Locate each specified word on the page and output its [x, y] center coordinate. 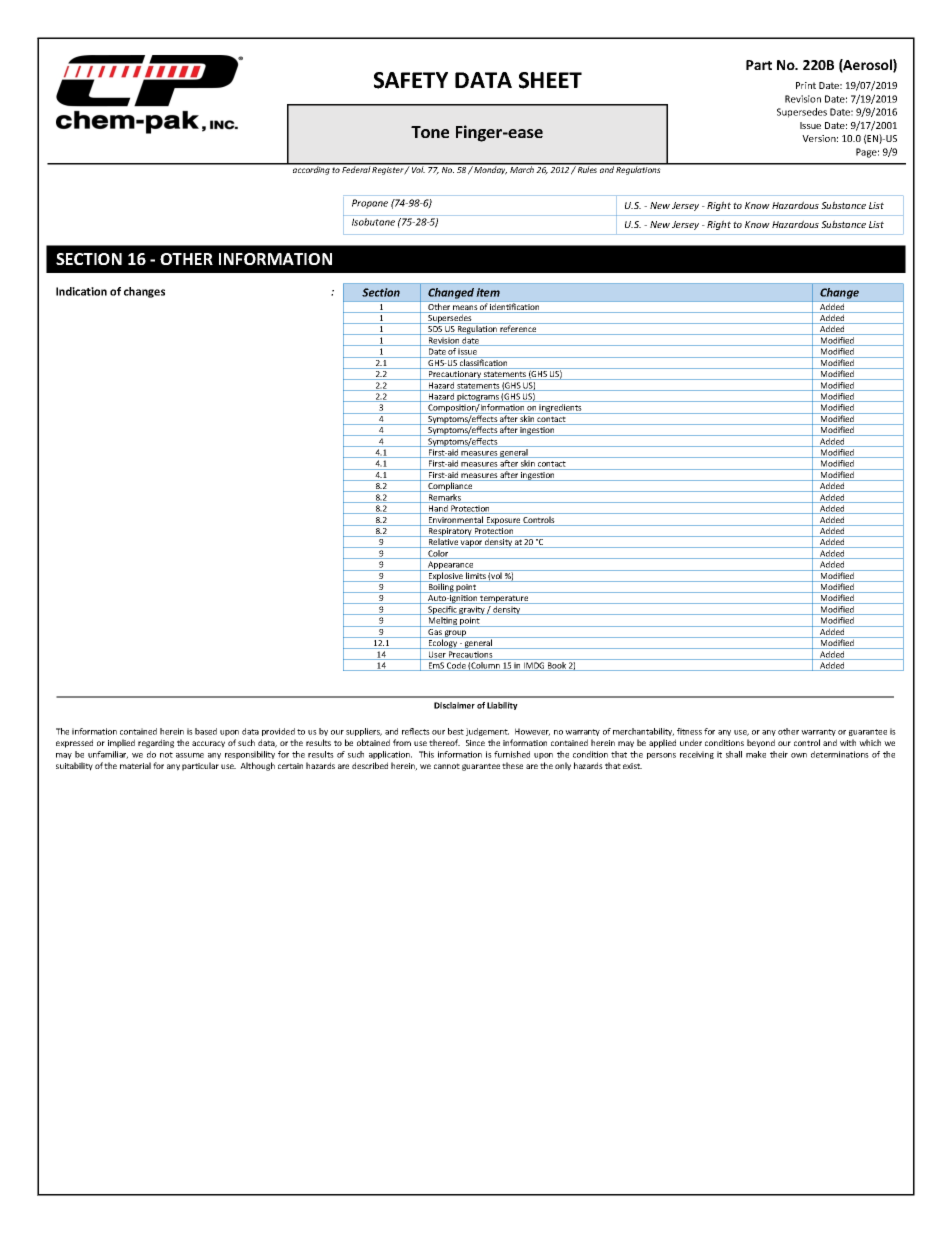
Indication [81, 291]
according [311, 169]
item [488, 292]
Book [557, 666]
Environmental [456, 521]
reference [518, 330]
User [437, 655]
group [456, 634]
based [206, 731]
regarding [156, 743]
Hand [438, 509]
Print [806, 85]
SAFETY [411, 80]
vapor [471, 544]
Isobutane [373, 222]
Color [438, 554]
